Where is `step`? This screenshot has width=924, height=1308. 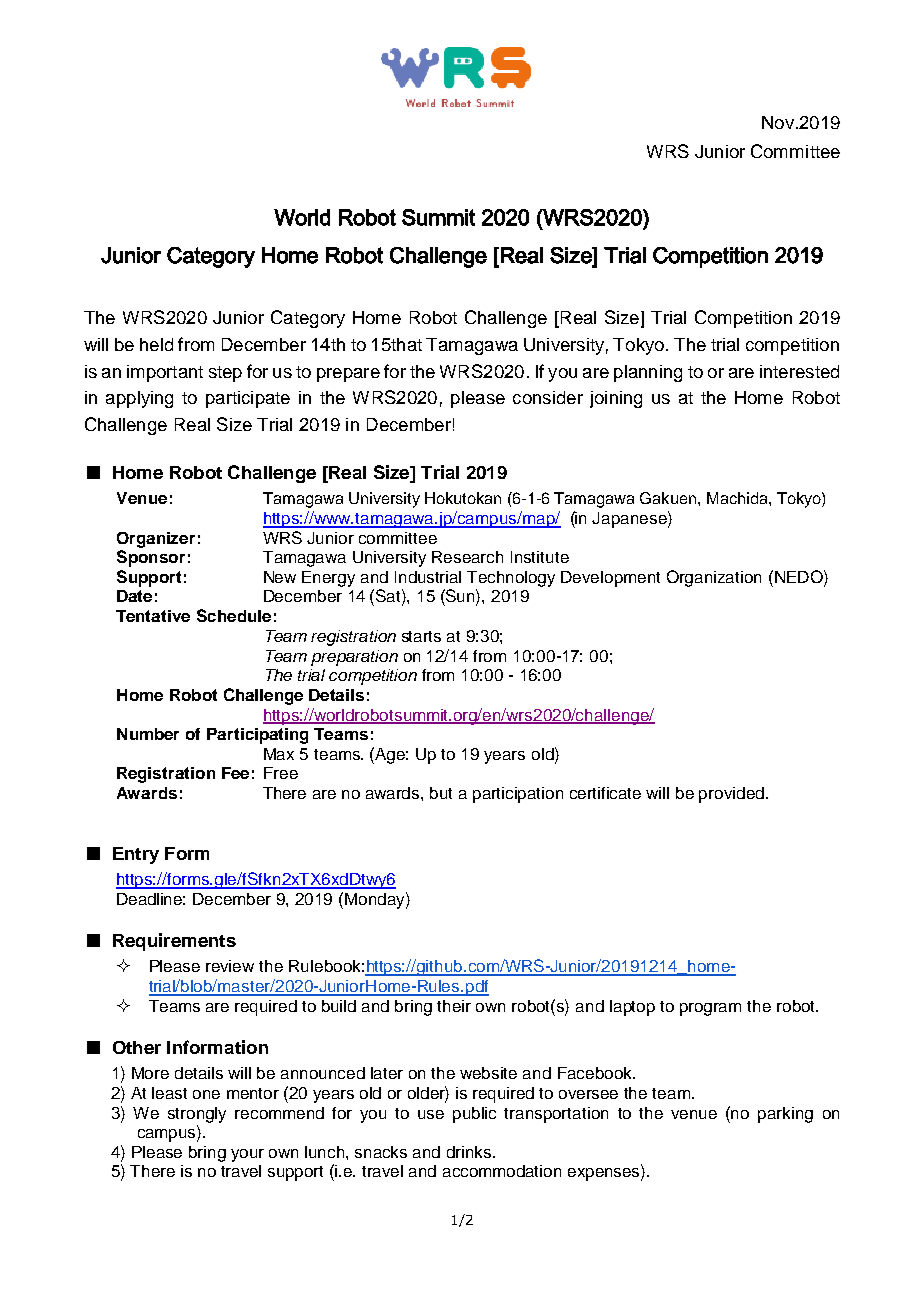
step is located at coordinates (225, 374).
